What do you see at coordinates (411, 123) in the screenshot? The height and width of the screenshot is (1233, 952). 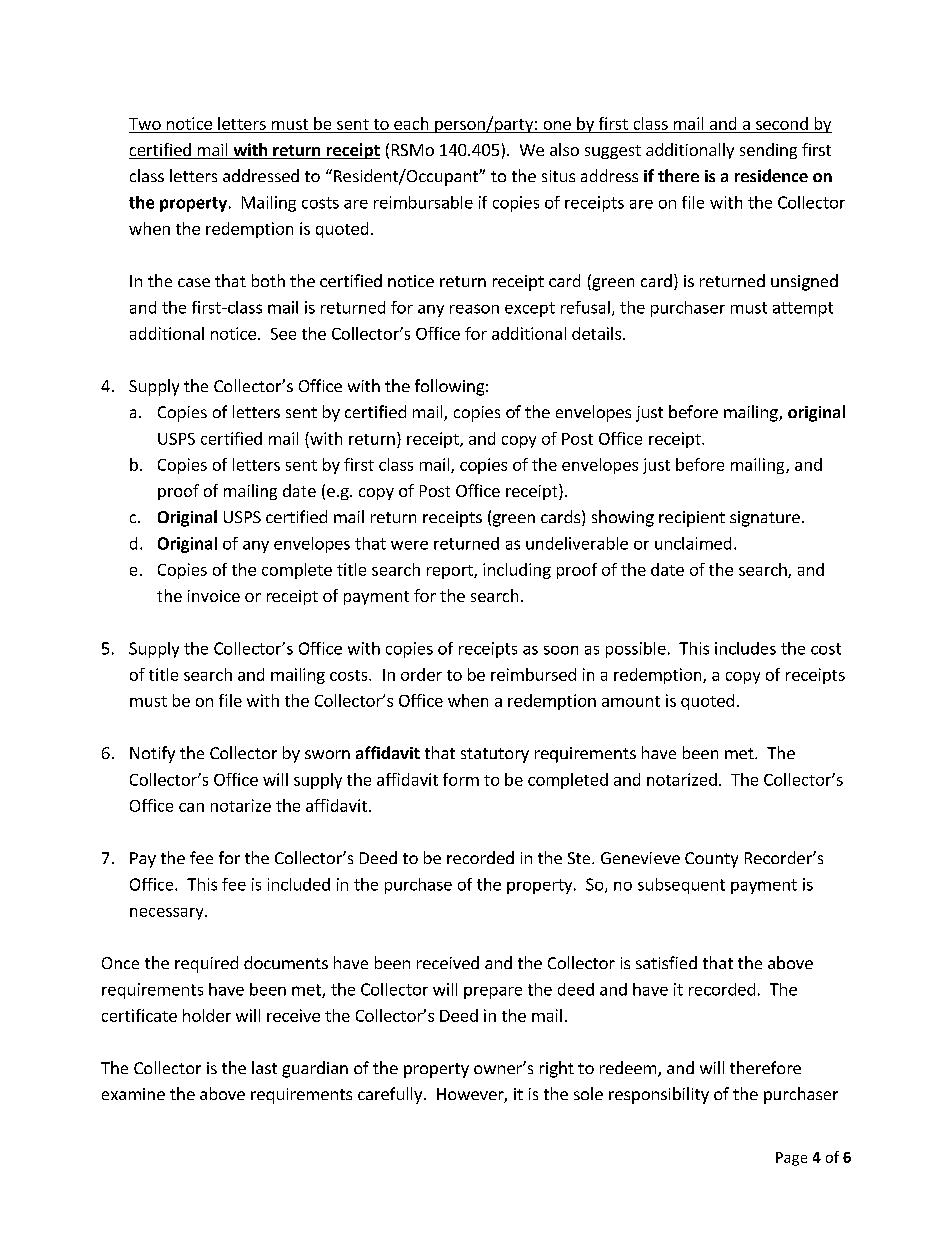 I see `each` at bounding box center [411, 123].
